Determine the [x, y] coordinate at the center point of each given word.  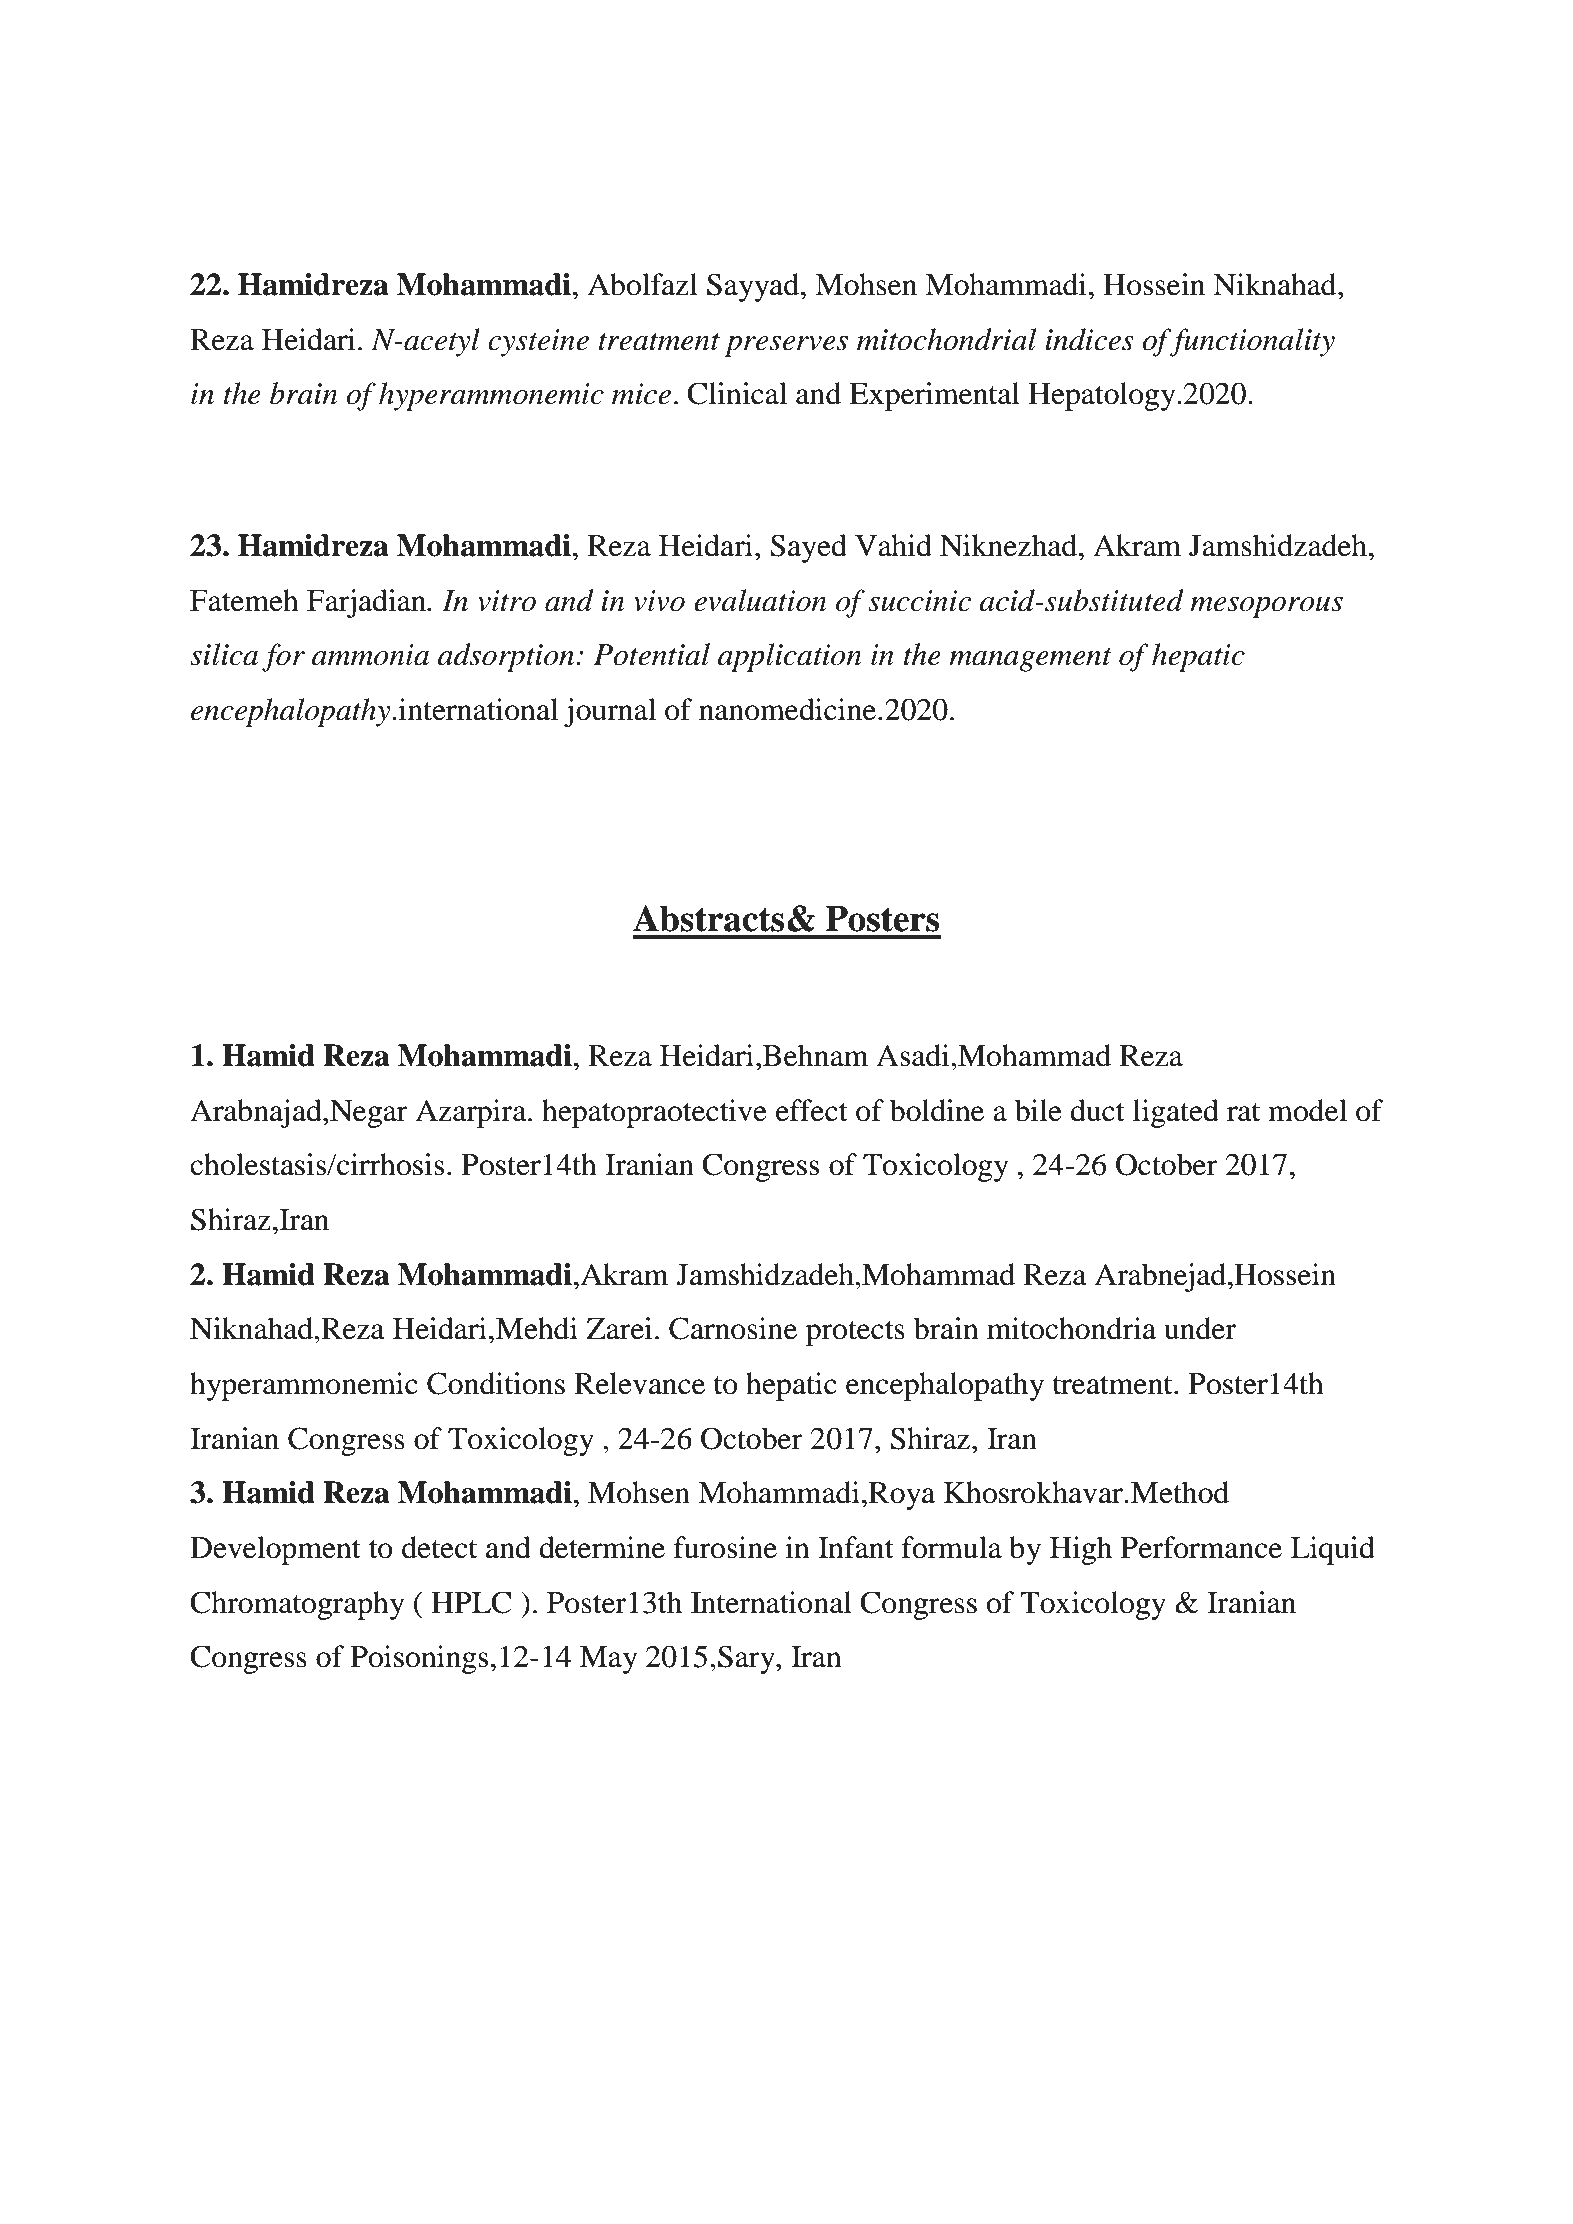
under [1200, 1328]
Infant [856, 1547]
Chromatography [297, 1605]
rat [1243, 1112]
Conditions [496, 1383]
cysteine [538, 343]
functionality [1251, 342]
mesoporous [1266, 607]
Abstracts [708, 918]
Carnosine [733, 1328]
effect [812, 1110]
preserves [786, 346]
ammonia [370, 655]
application [789, 657]
